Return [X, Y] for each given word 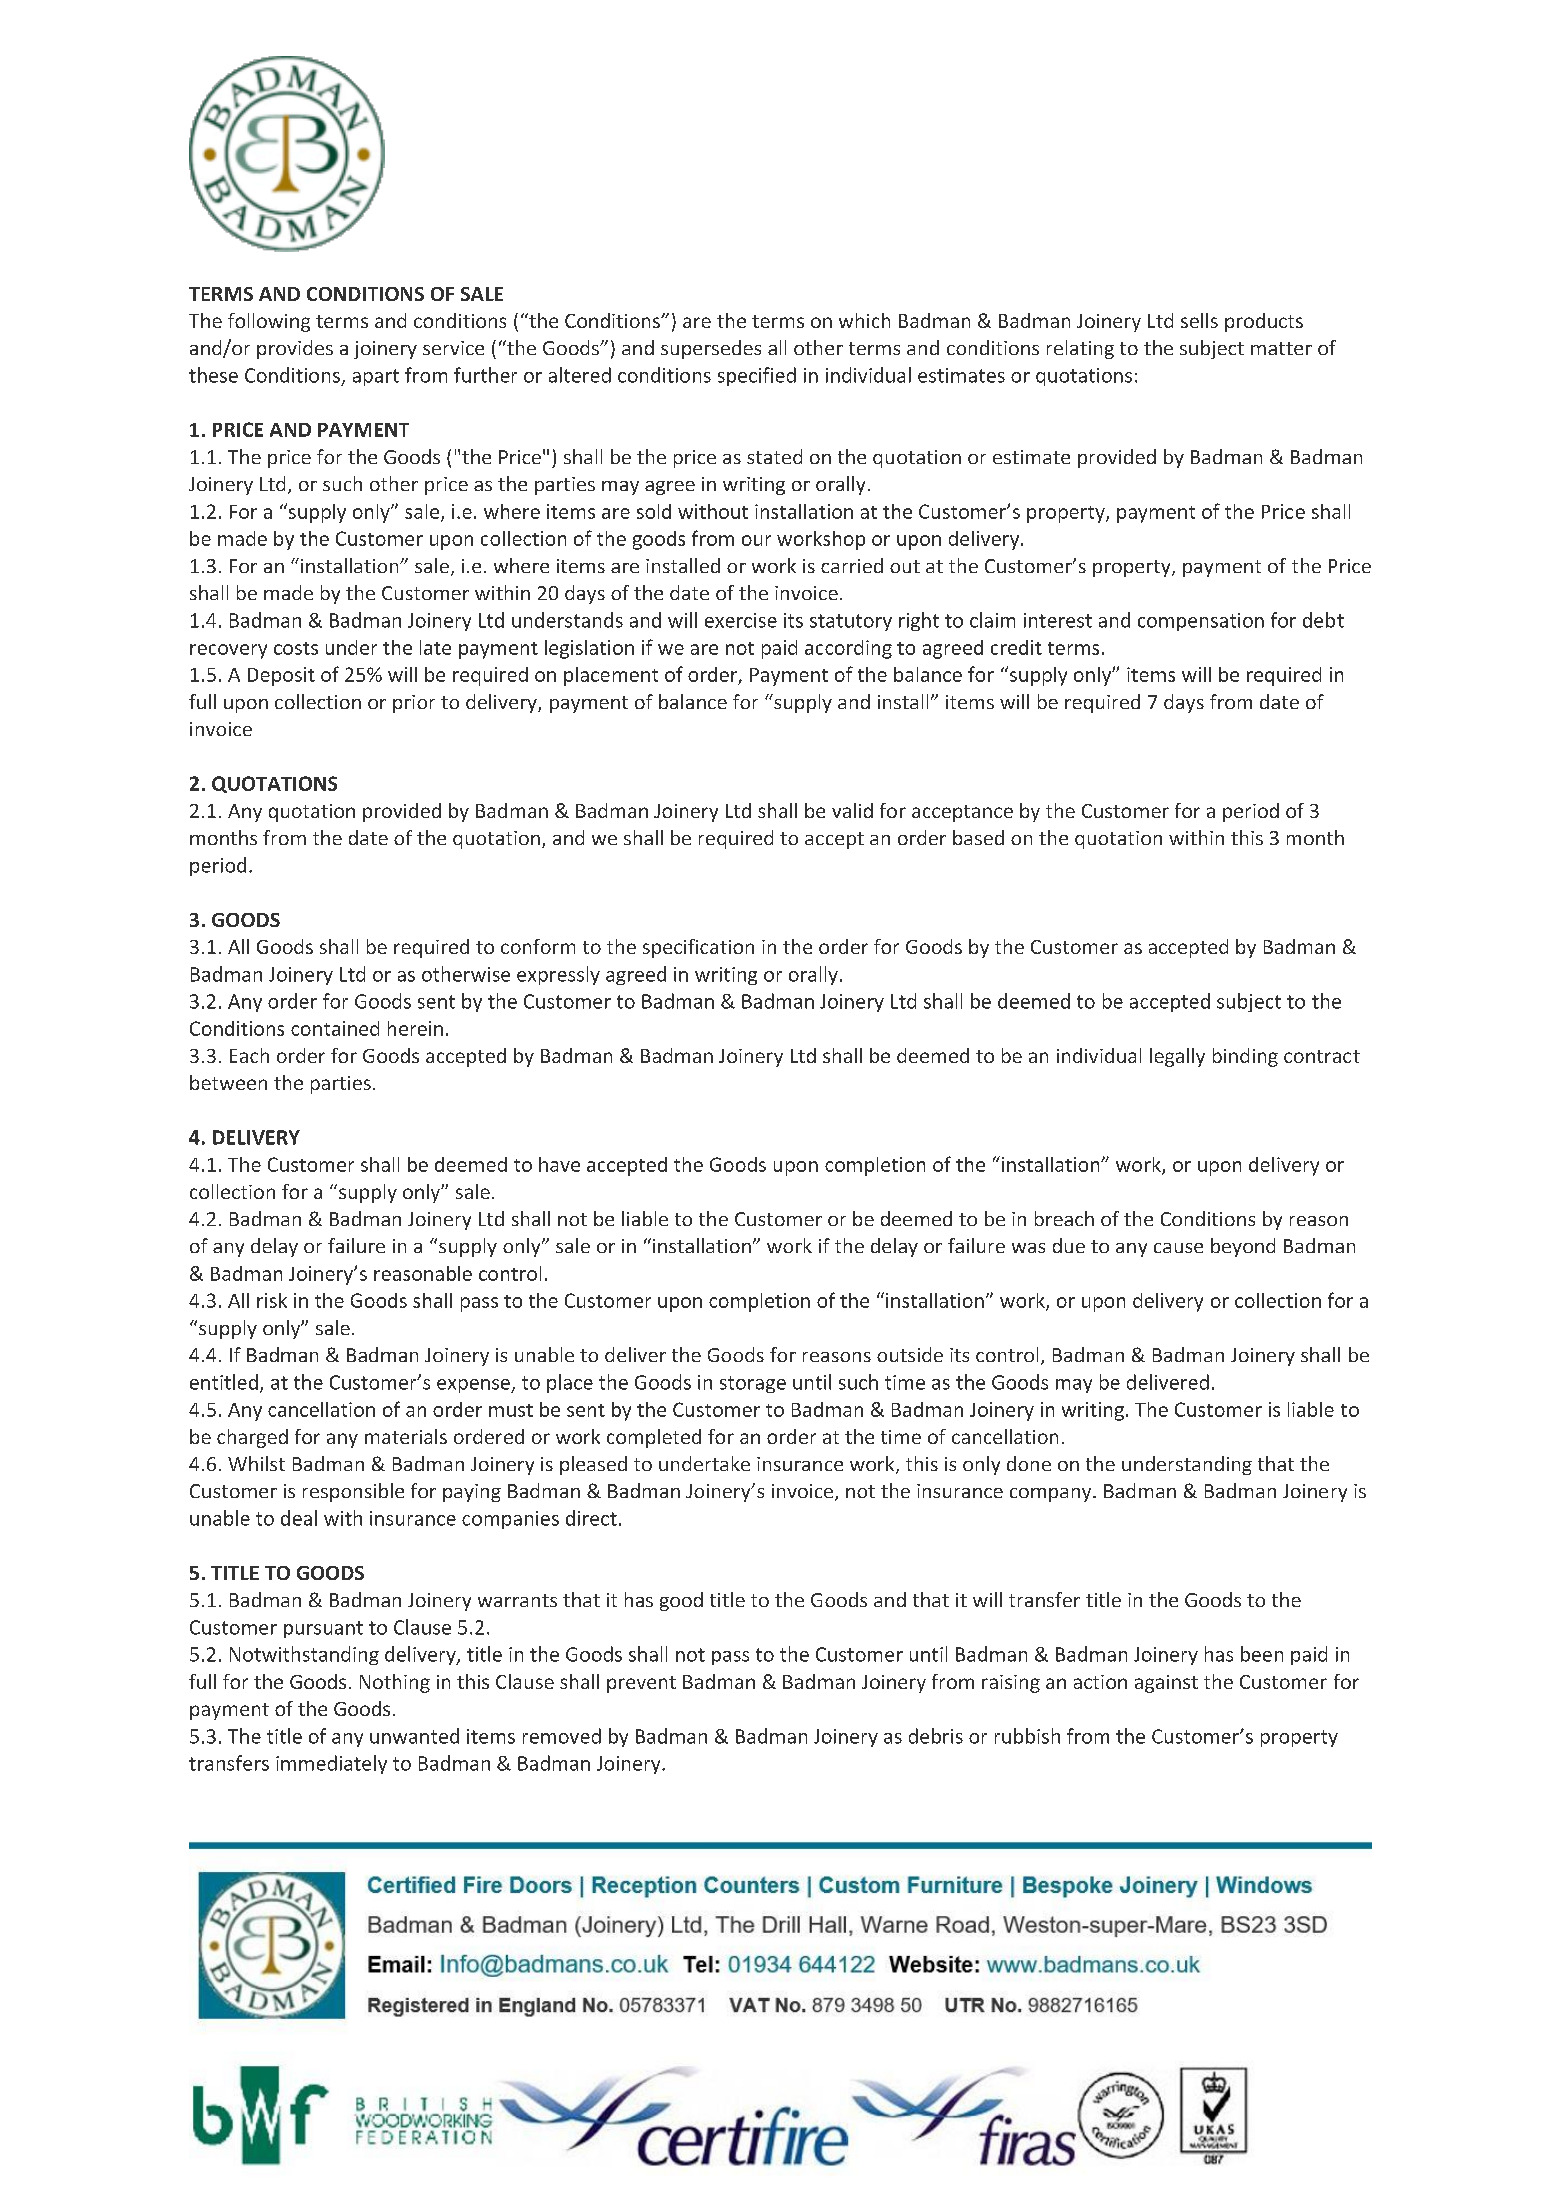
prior [414, 704]
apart [376, 377]
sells [1199, 320]
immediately [331, 1764]
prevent [641, 1684]
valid [852, 810]
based [978, 837]
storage [753, 1384]
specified [757, 376]
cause [1178, 1248]
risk [272, 1300]
